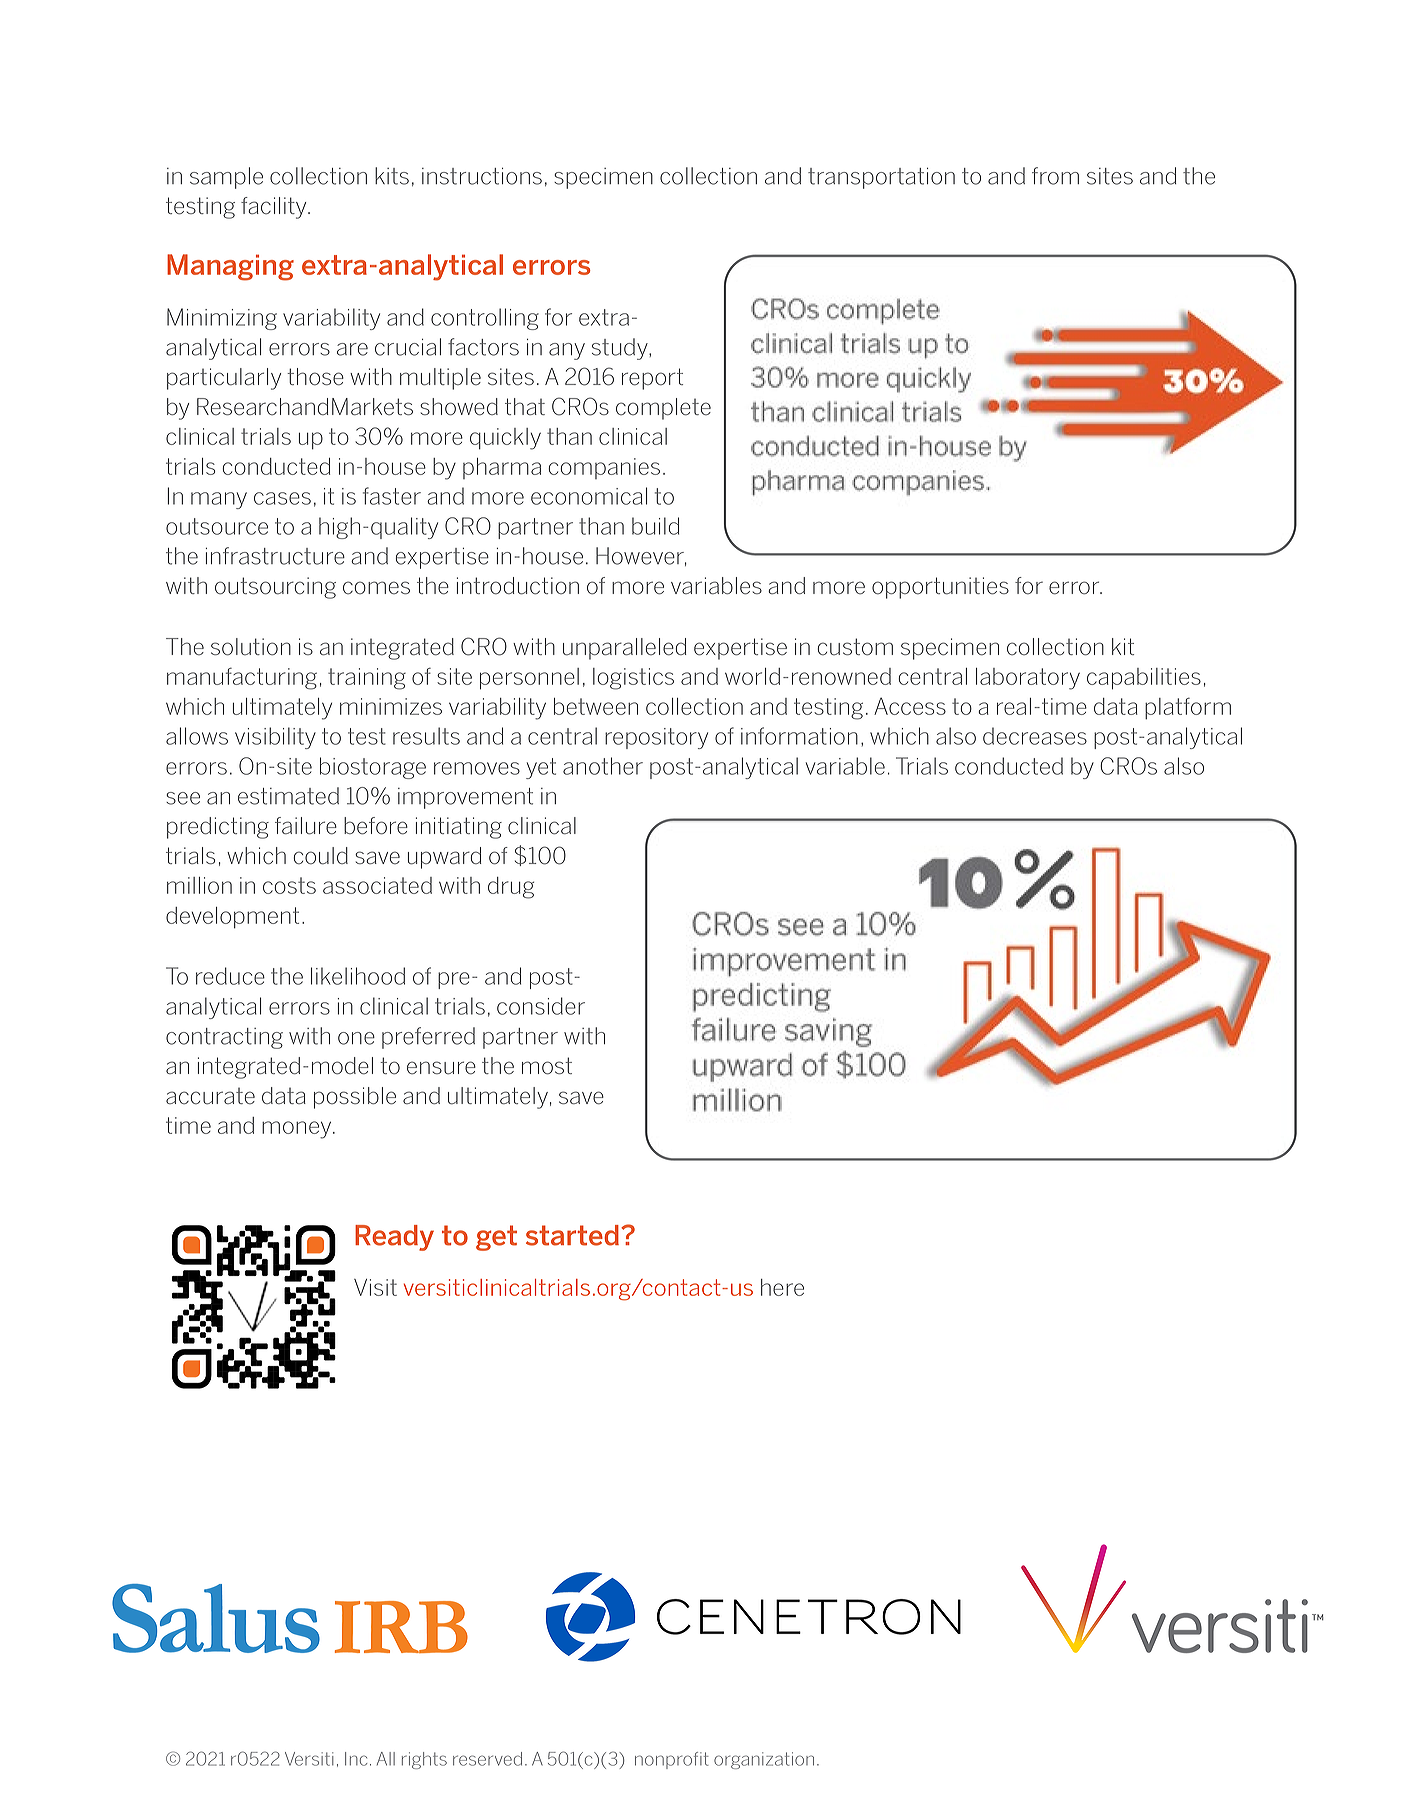  What do you see at coordinates (275, 208) in the page?
I see `facility` at bounding box center [275, 208].
